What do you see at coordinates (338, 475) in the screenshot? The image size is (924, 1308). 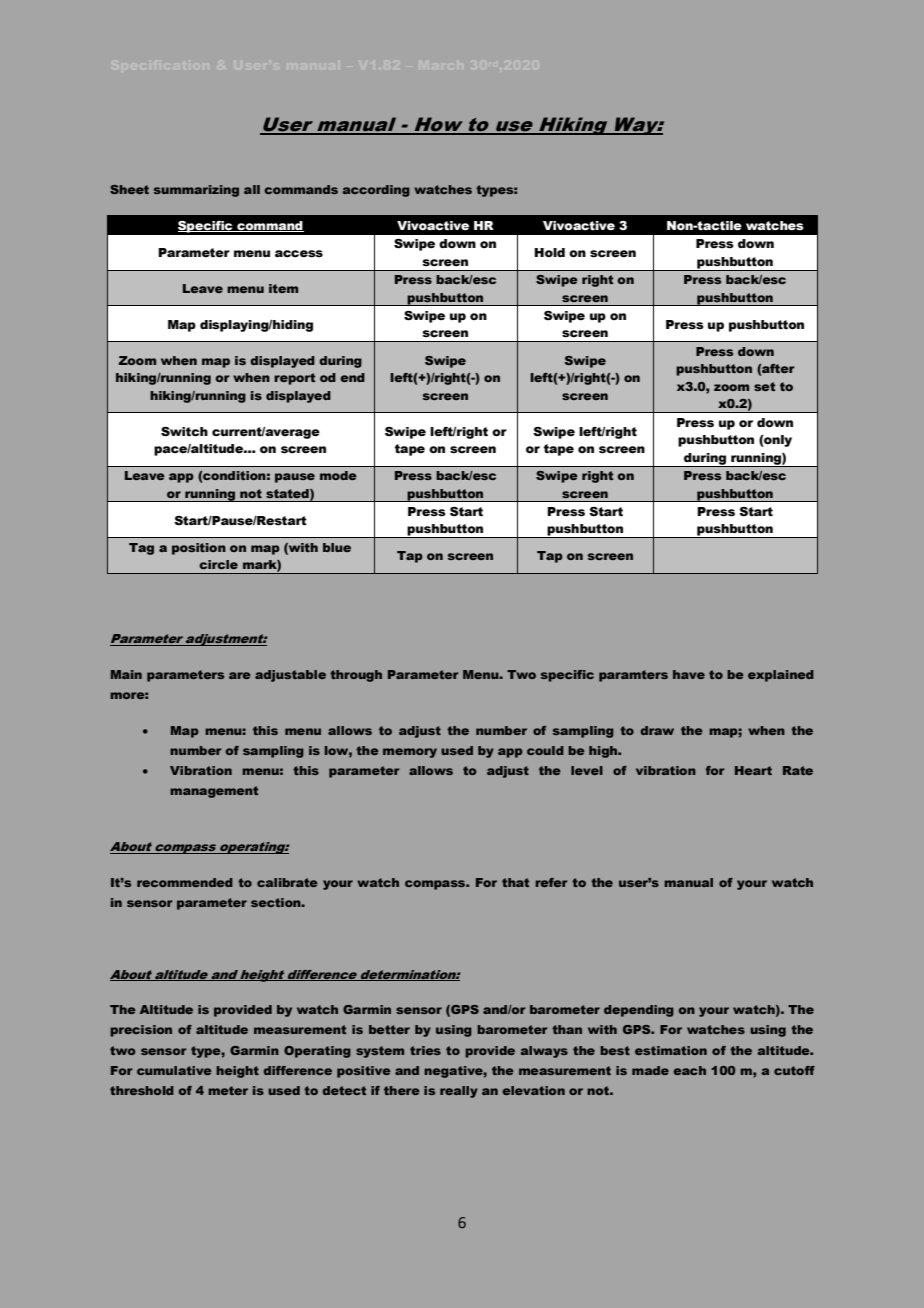 I see `mode` at bounding box center [338, 475].
